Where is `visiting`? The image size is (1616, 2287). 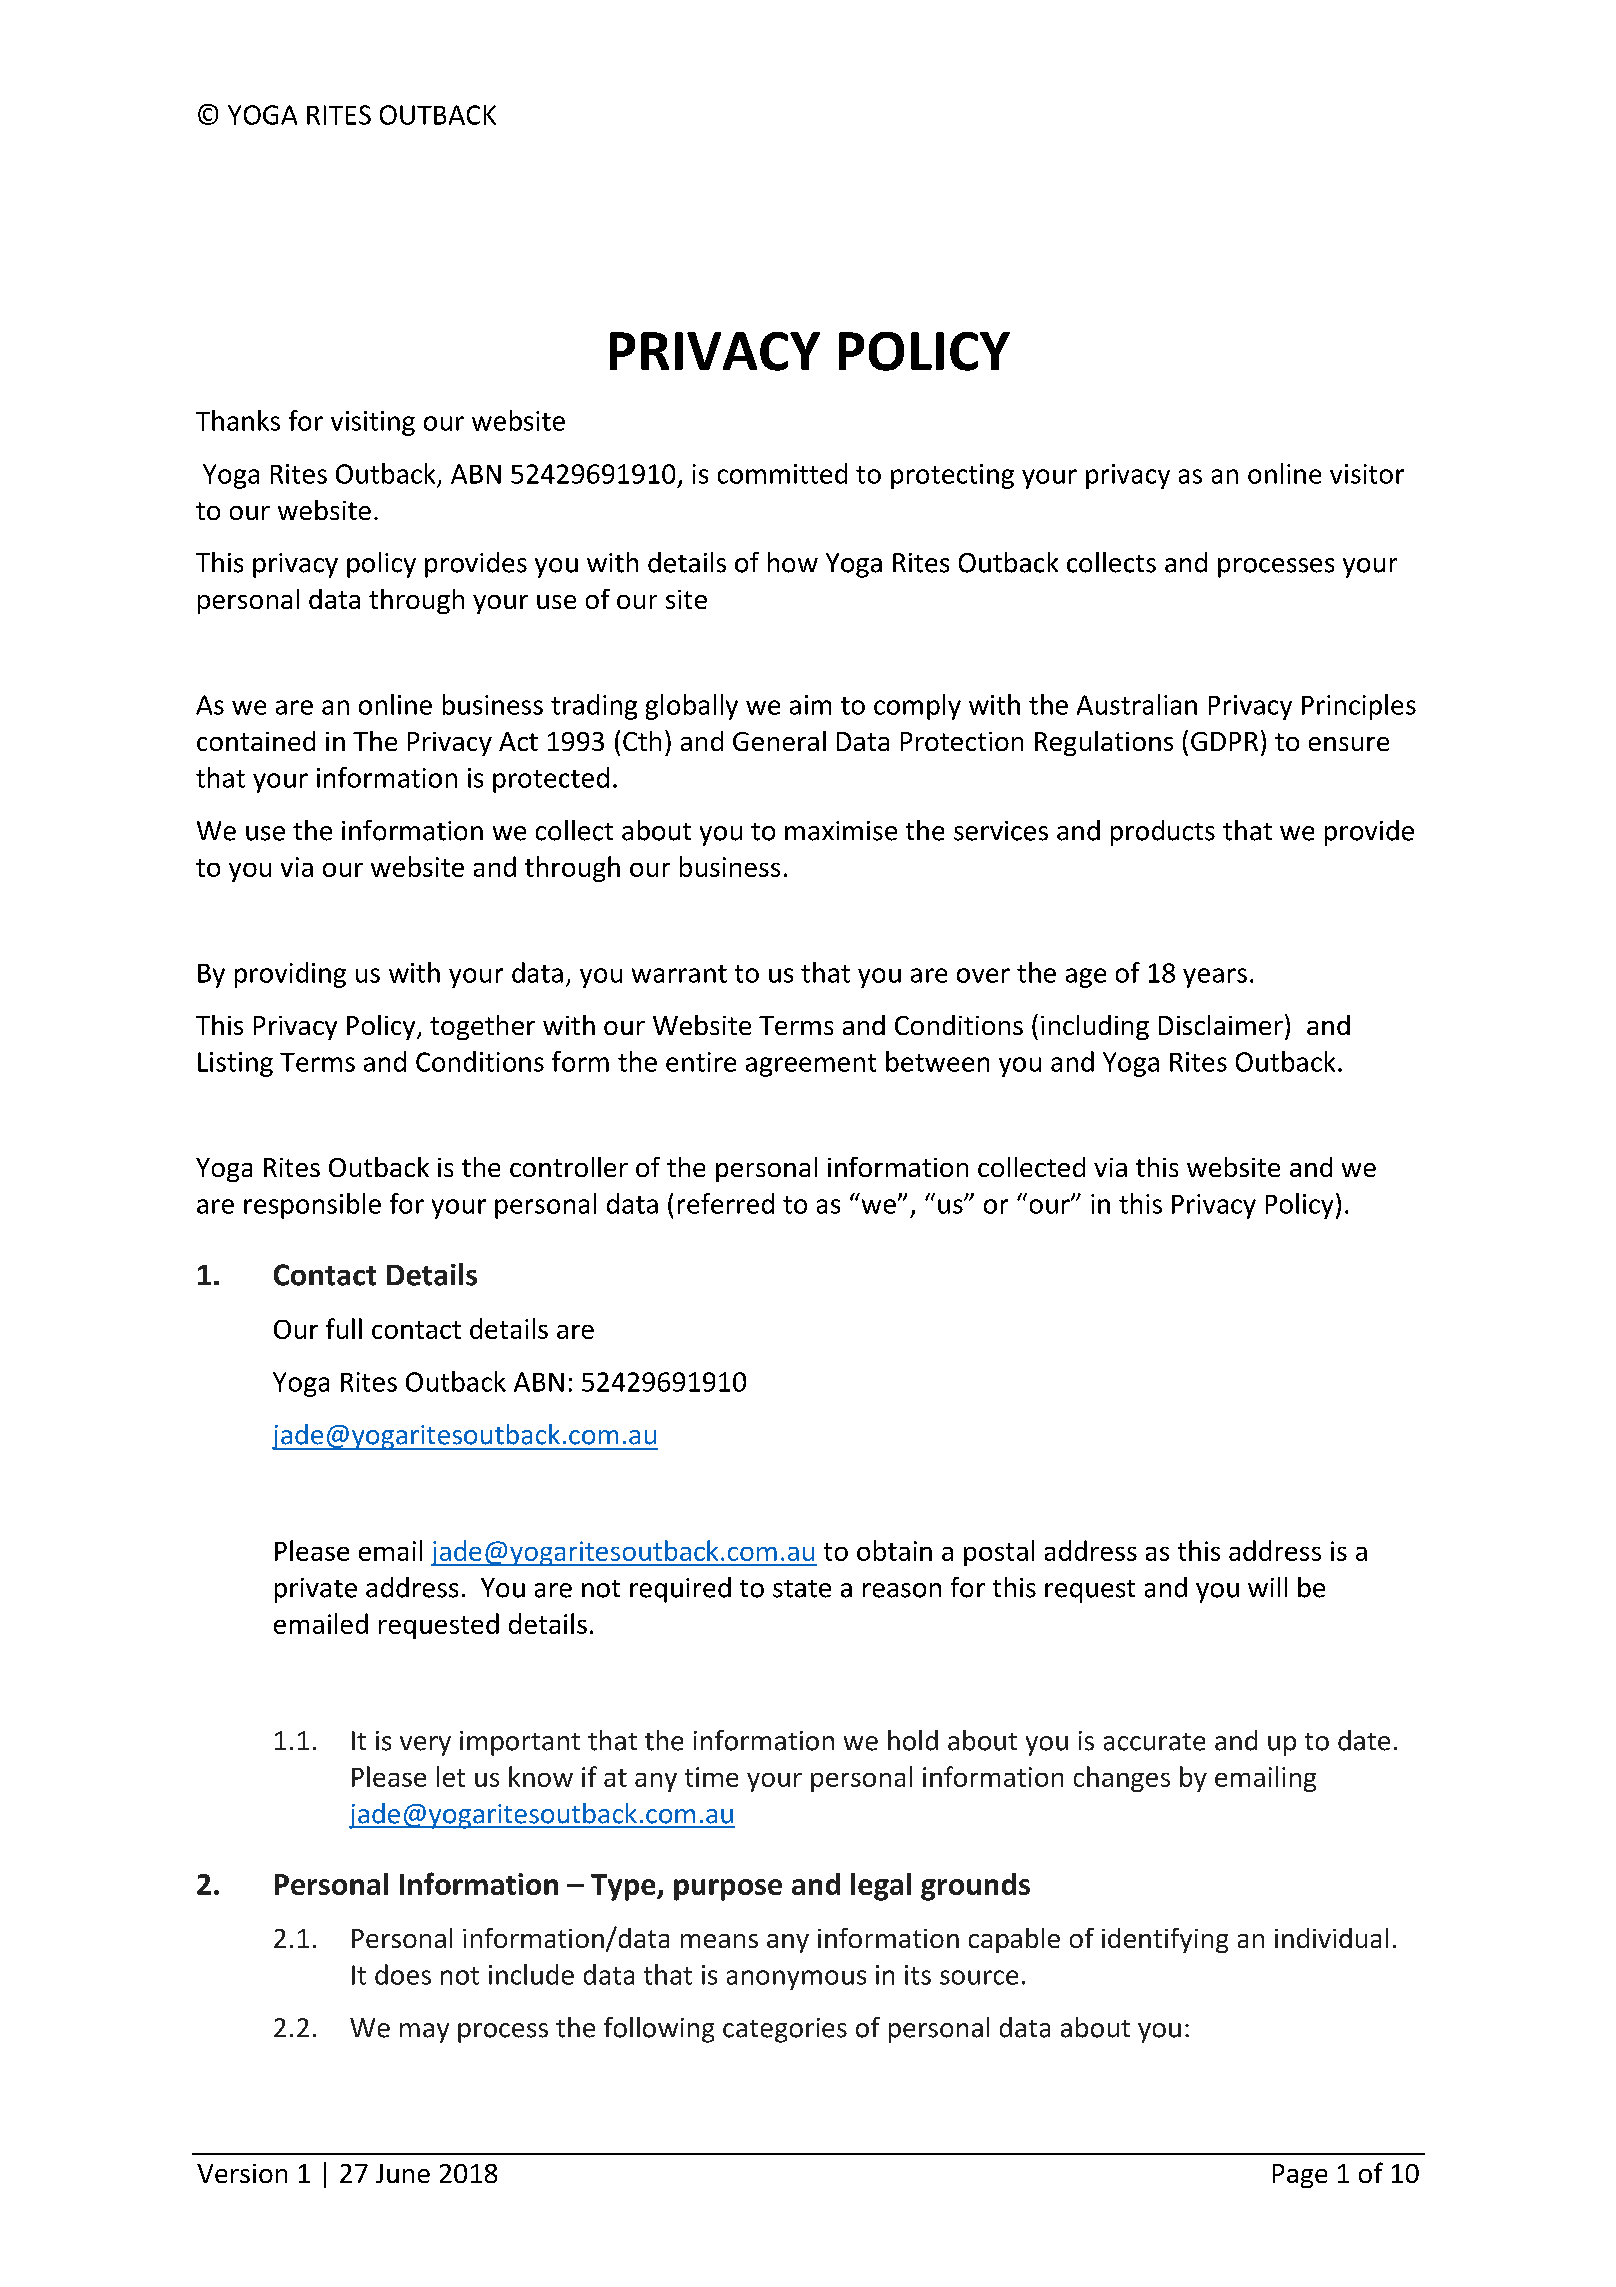
visiting is located at coordinates (373, 423).
